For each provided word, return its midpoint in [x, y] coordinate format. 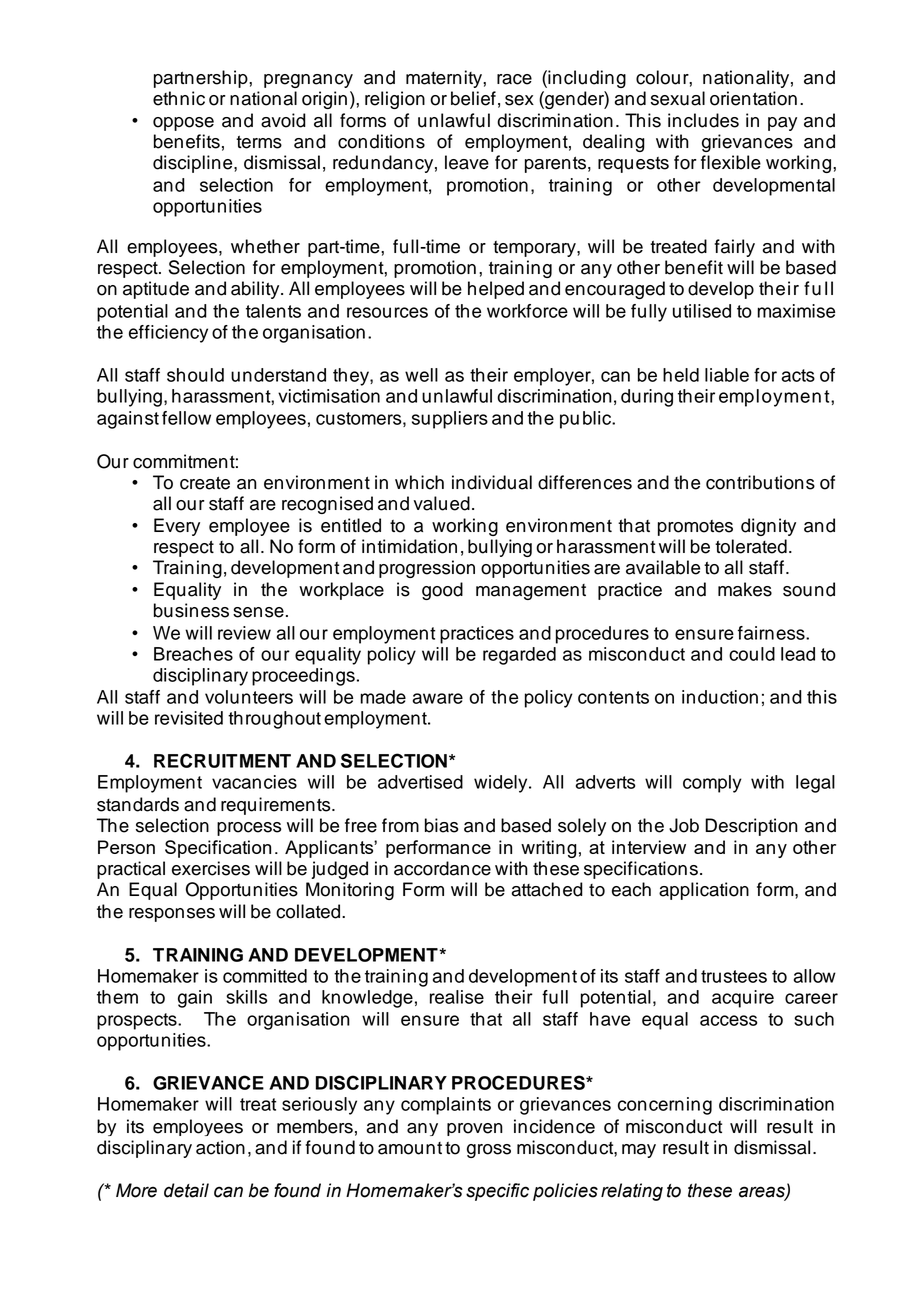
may [639, 1151]
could [752, 654]
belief [473, 98]
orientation [753, 98]
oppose [183, 124]
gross [489, 1151]
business [191, 610]
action [220, 1147]
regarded [519, 656]
